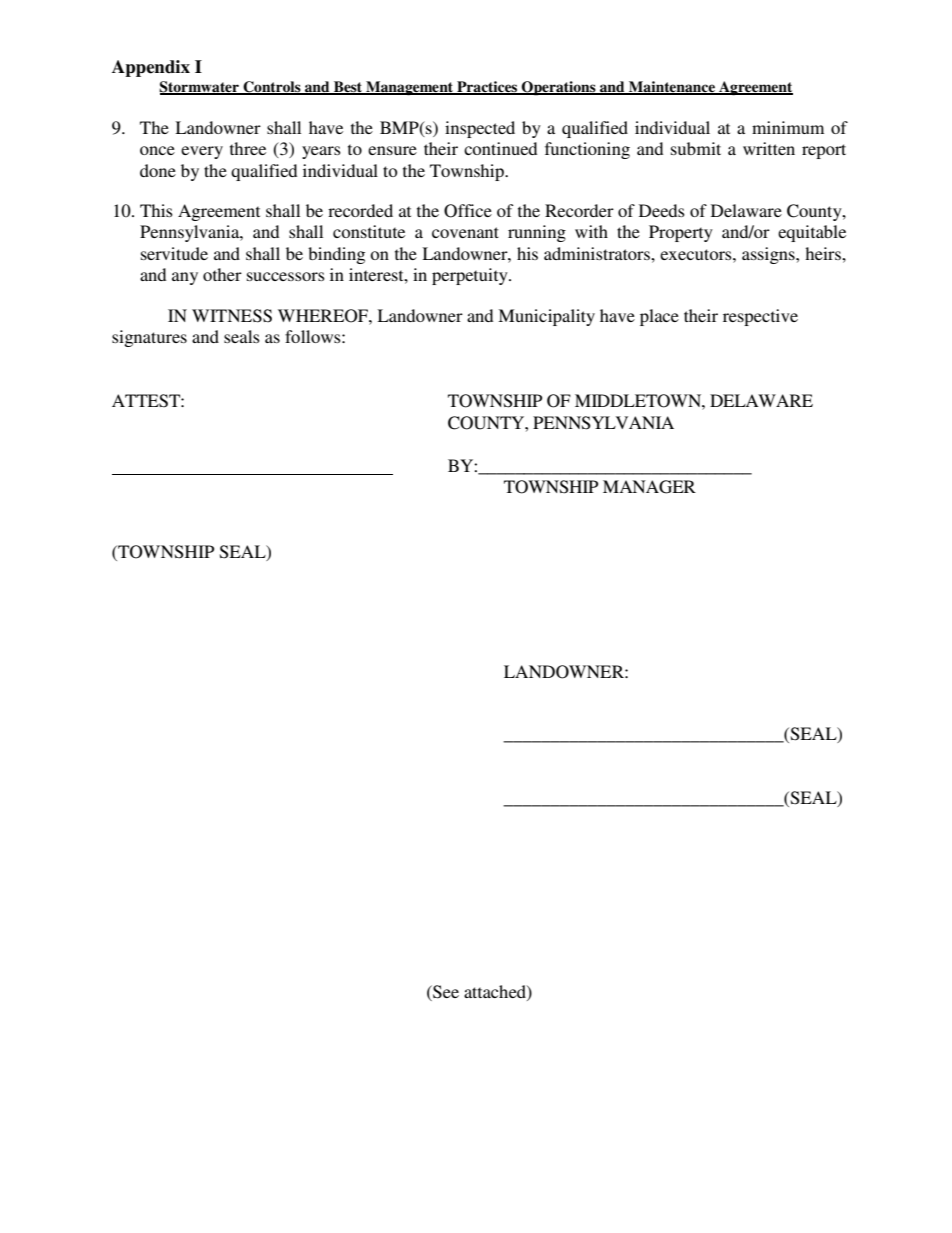 This document has width=952, height=1233. Describe the element at coordinates (788, 127) in the document. I see `minimum` at that location.
